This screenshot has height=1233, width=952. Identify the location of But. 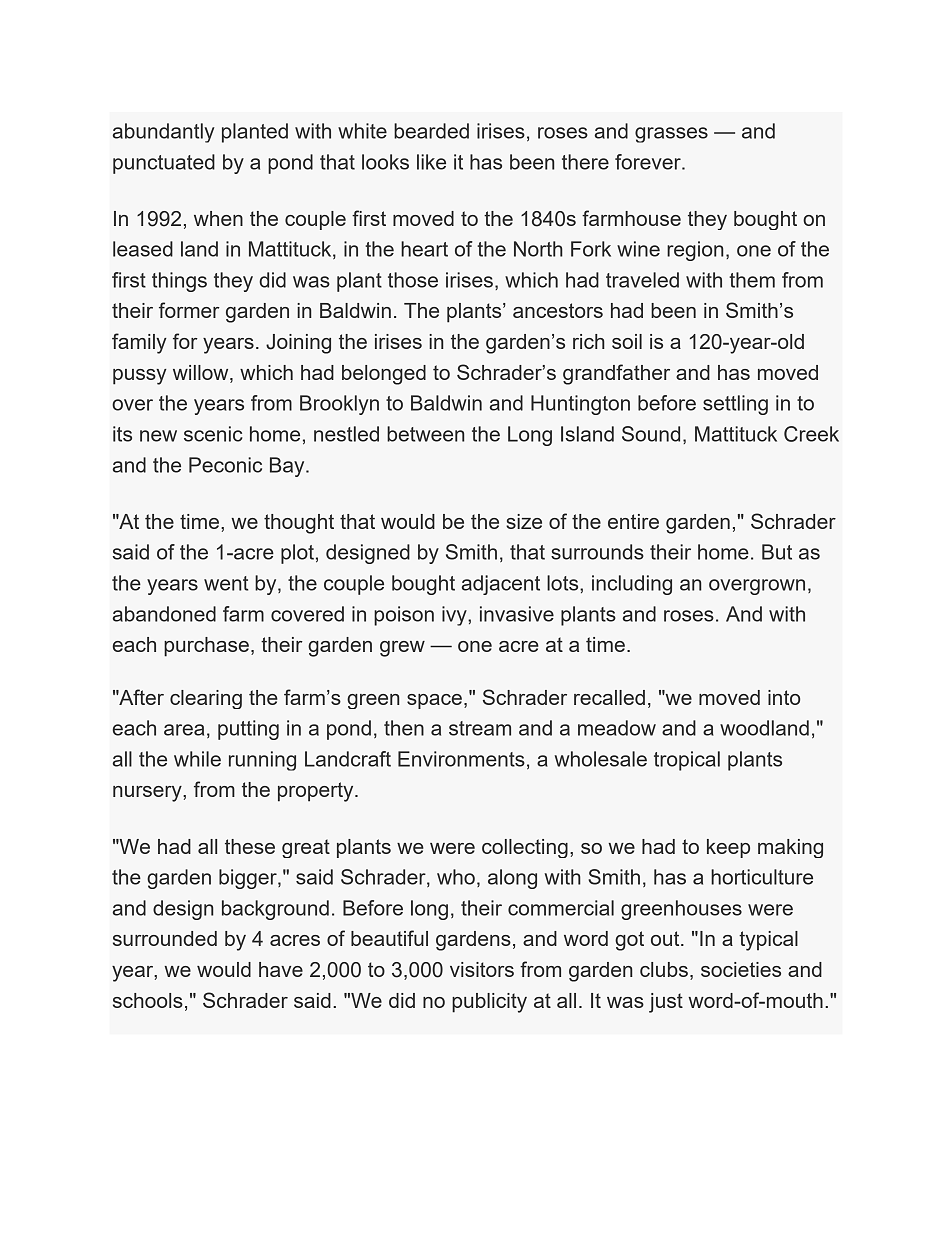
(777, 552).
